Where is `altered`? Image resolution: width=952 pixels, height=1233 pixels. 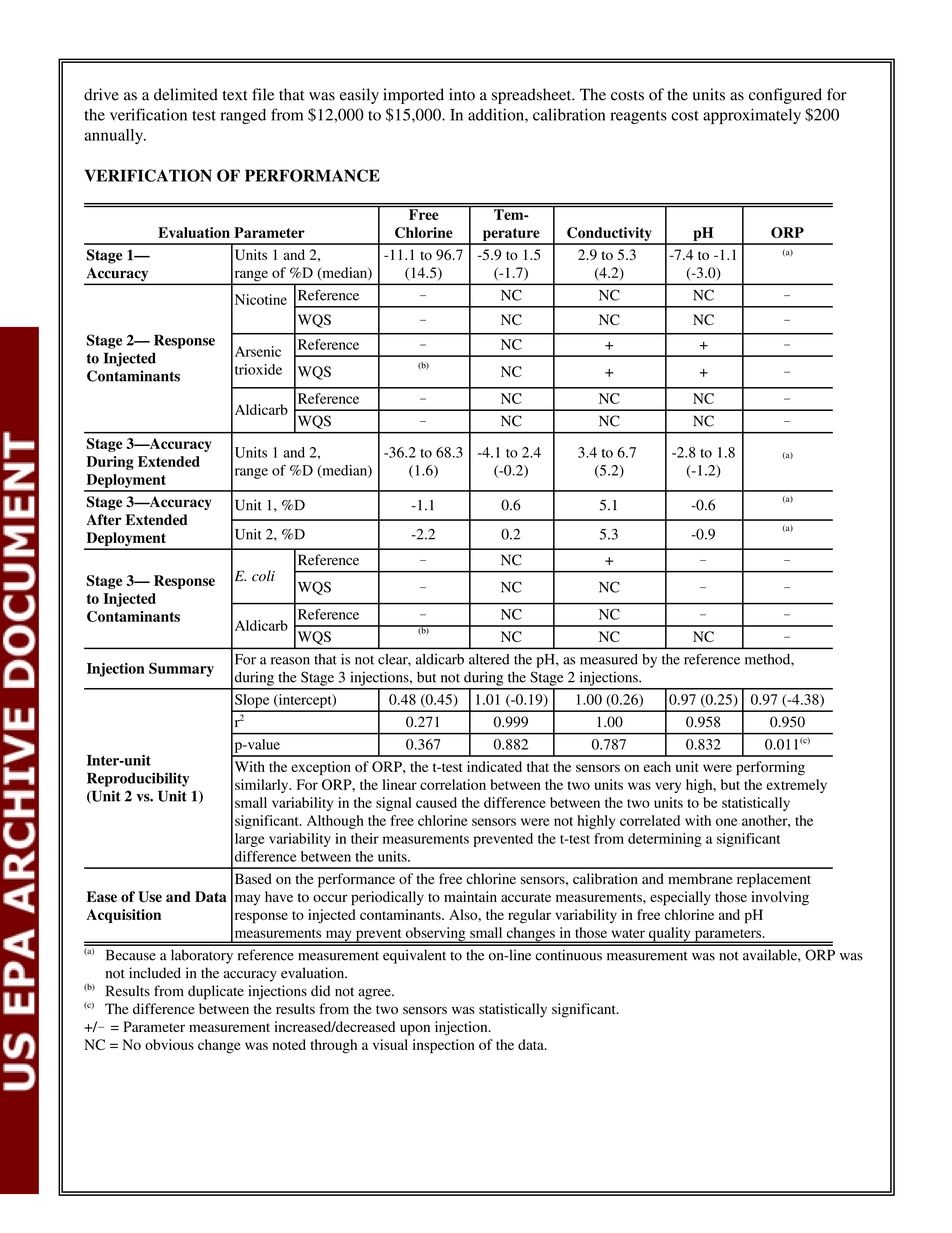
altered is located at coordinates (489, 659).
